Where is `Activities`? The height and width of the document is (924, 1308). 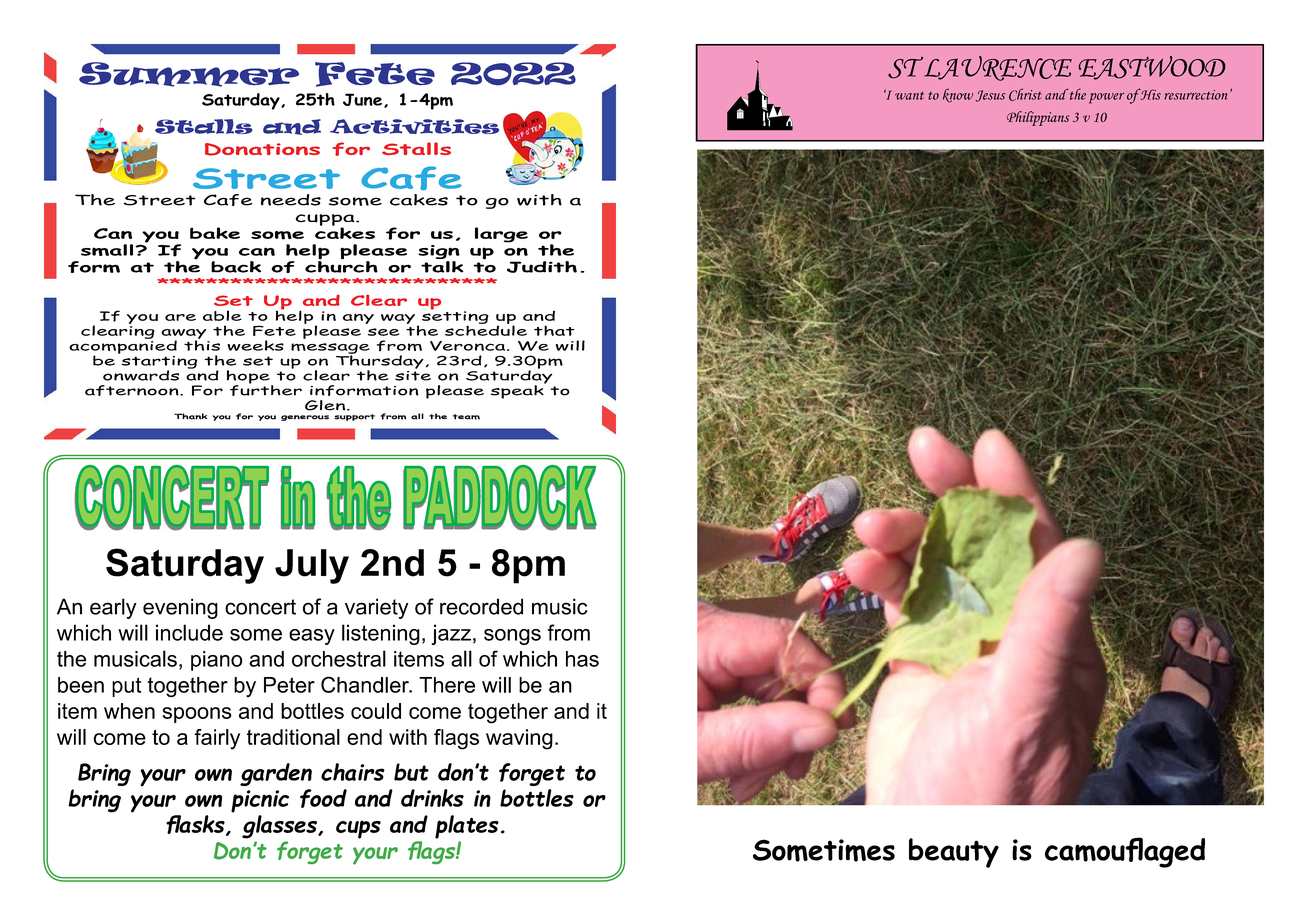
Activities is located at coordinates (414, 126).
